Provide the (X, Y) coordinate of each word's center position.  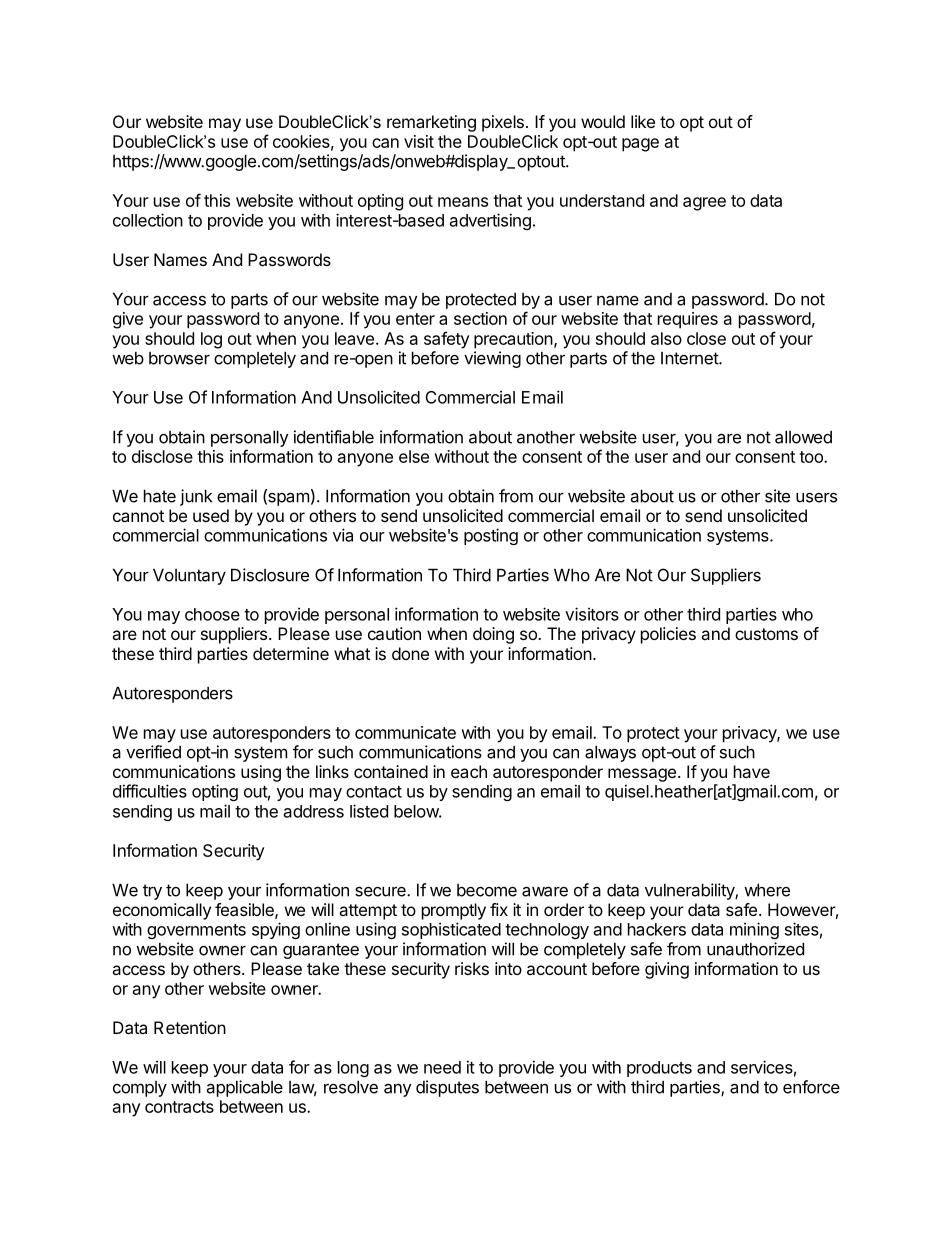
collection (148, 220)
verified (153, 752)
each (469, 771)
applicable (245, 1088)
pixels (503, 123)
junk (196, 497)
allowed (803, 437)
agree (704, 204)
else (414, 456)
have (752, 771)
